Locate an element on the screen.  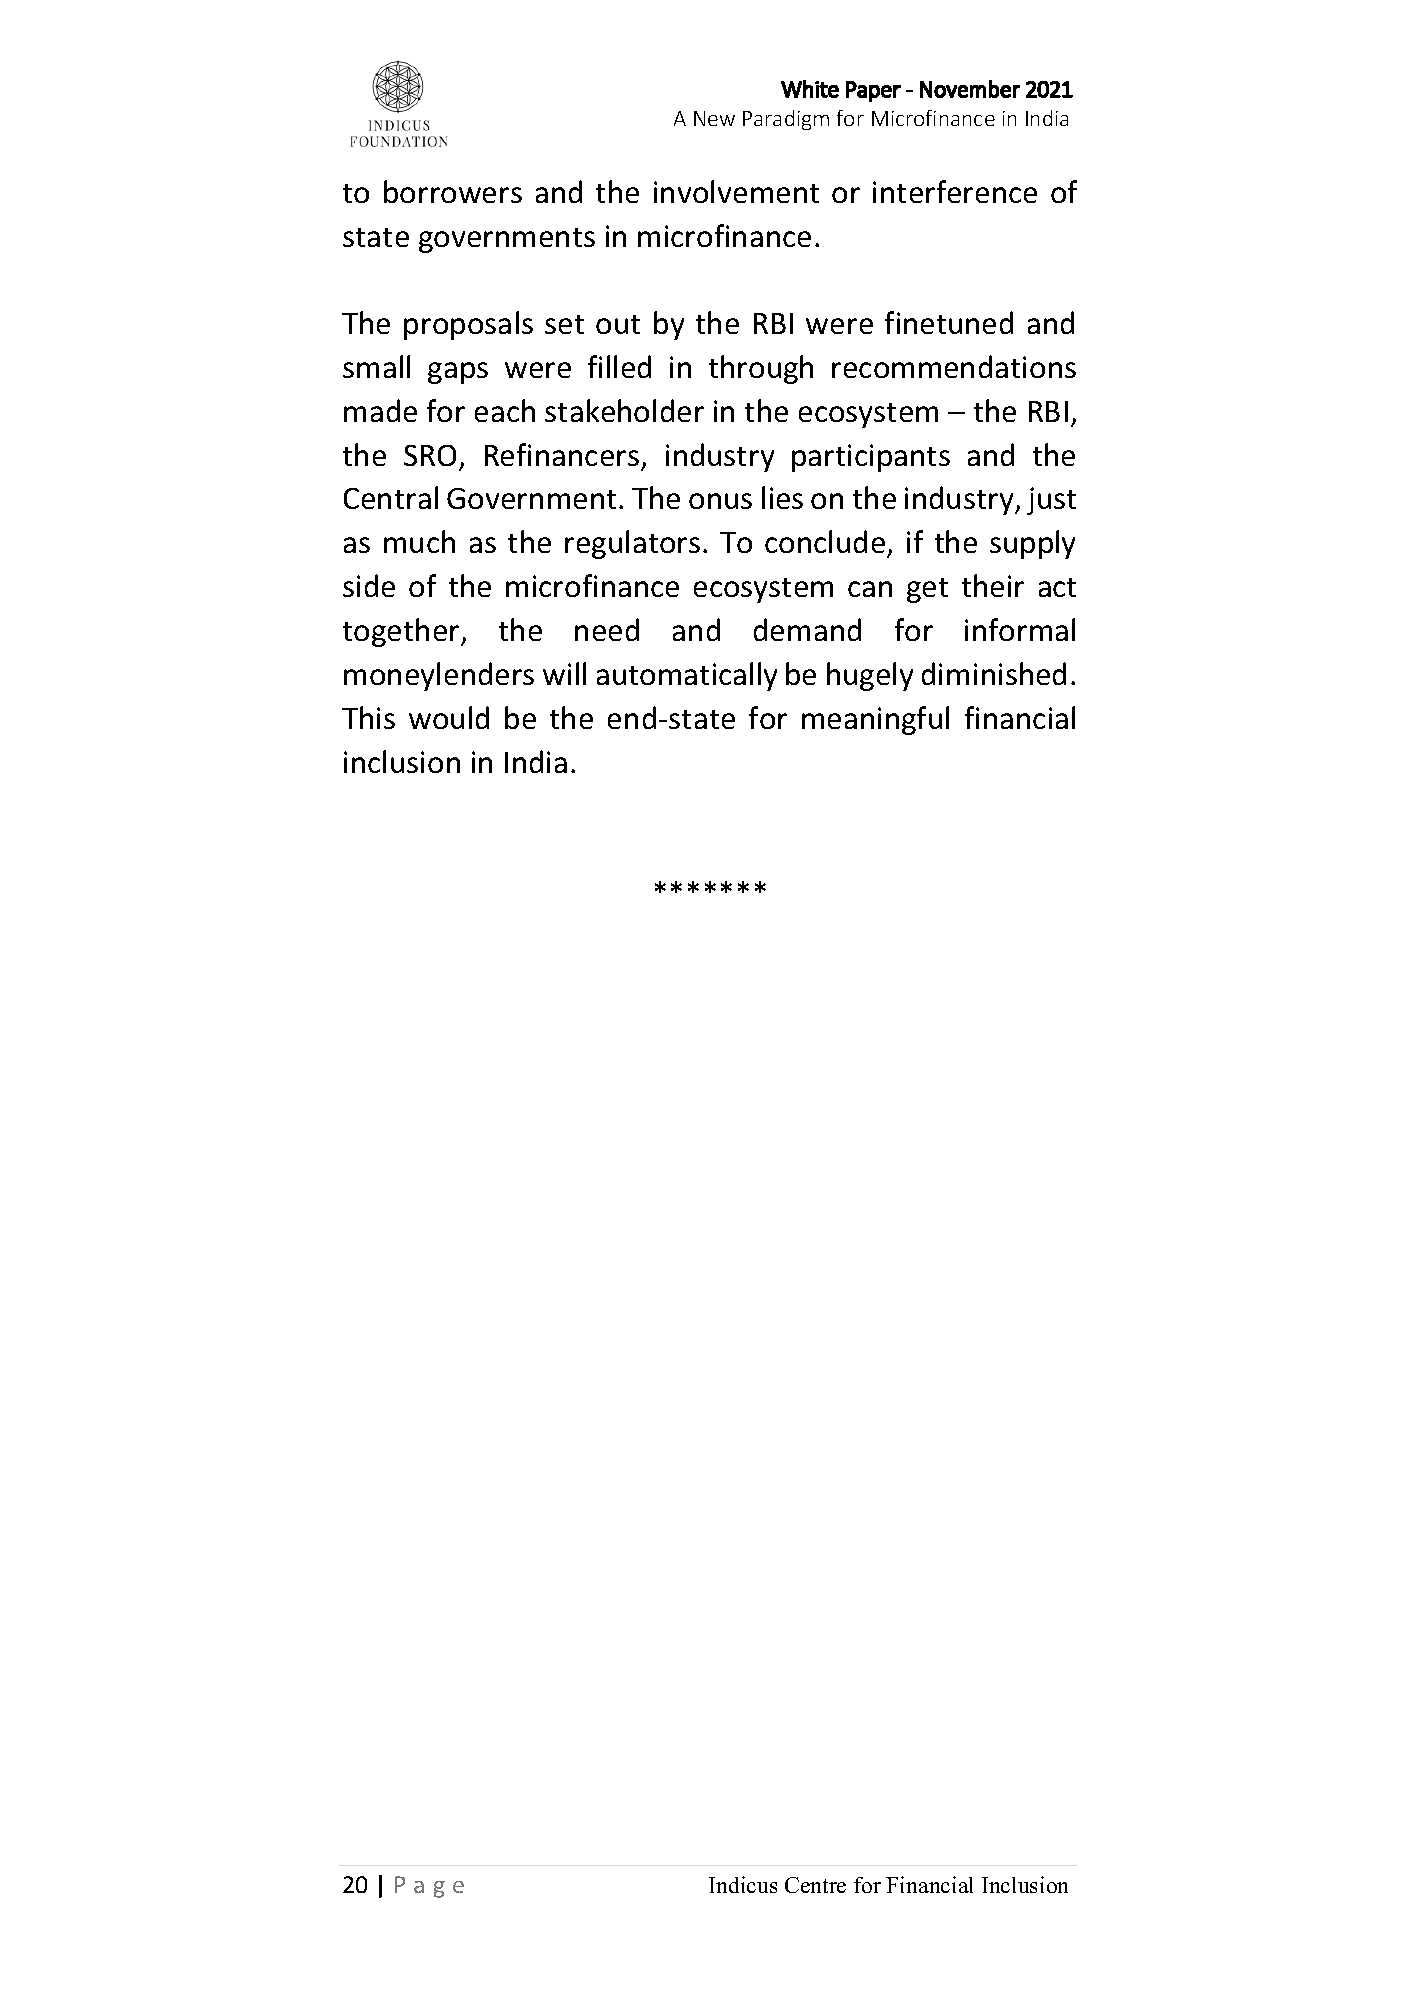
November is located at coordinates (970, 89).
